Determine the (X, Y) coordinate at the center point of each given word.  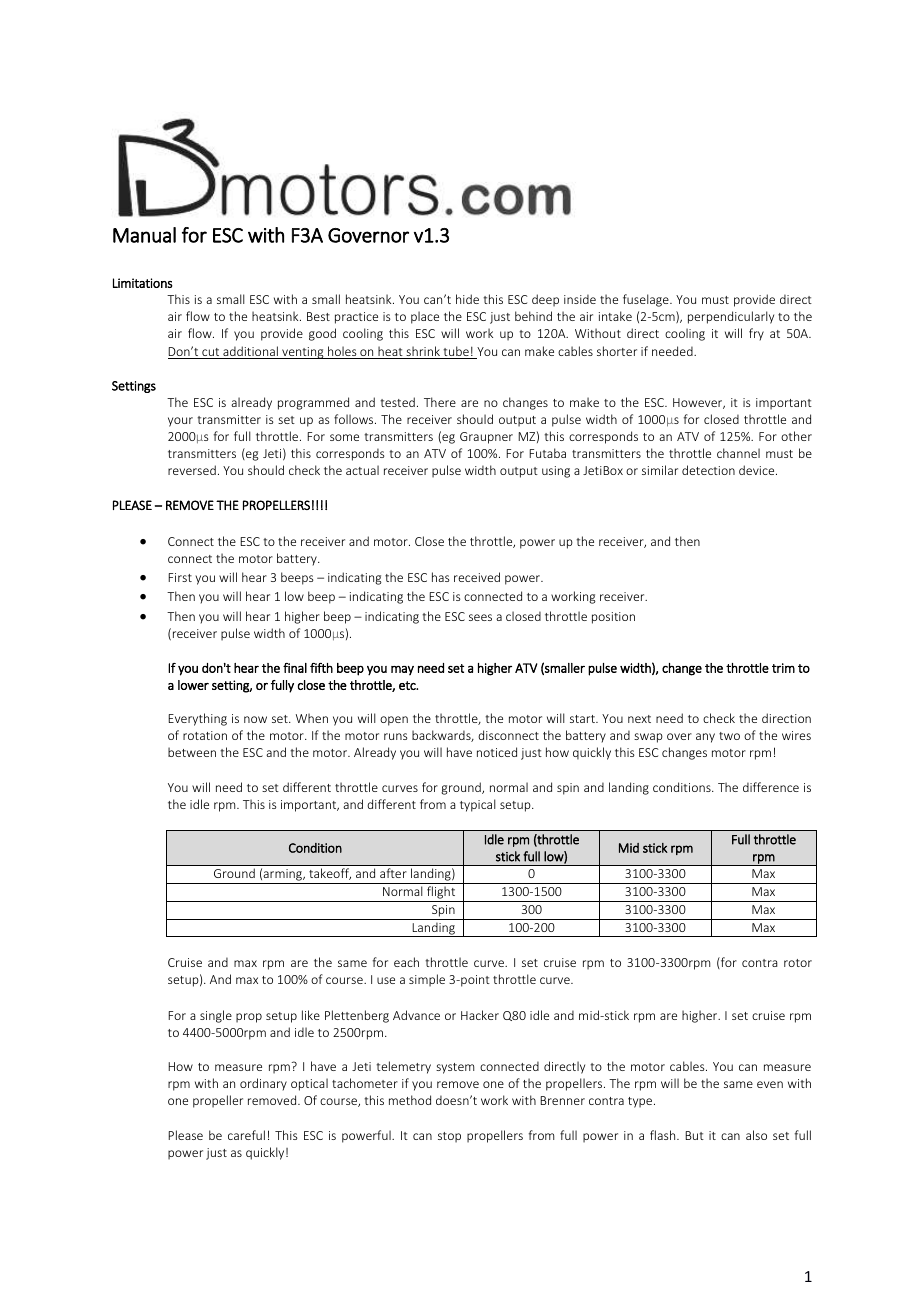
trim (783, 668)
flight (441, 894)
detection (708, 470)
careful (246, 1135)
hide (467, 299)
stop (449, 1137)
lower (193, 685)
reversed (192, 470)
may (402, 671)
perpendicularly (731, 317)
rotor (798, 963)
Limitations (143, 283)
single (216, 1016)
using (556, 472)
